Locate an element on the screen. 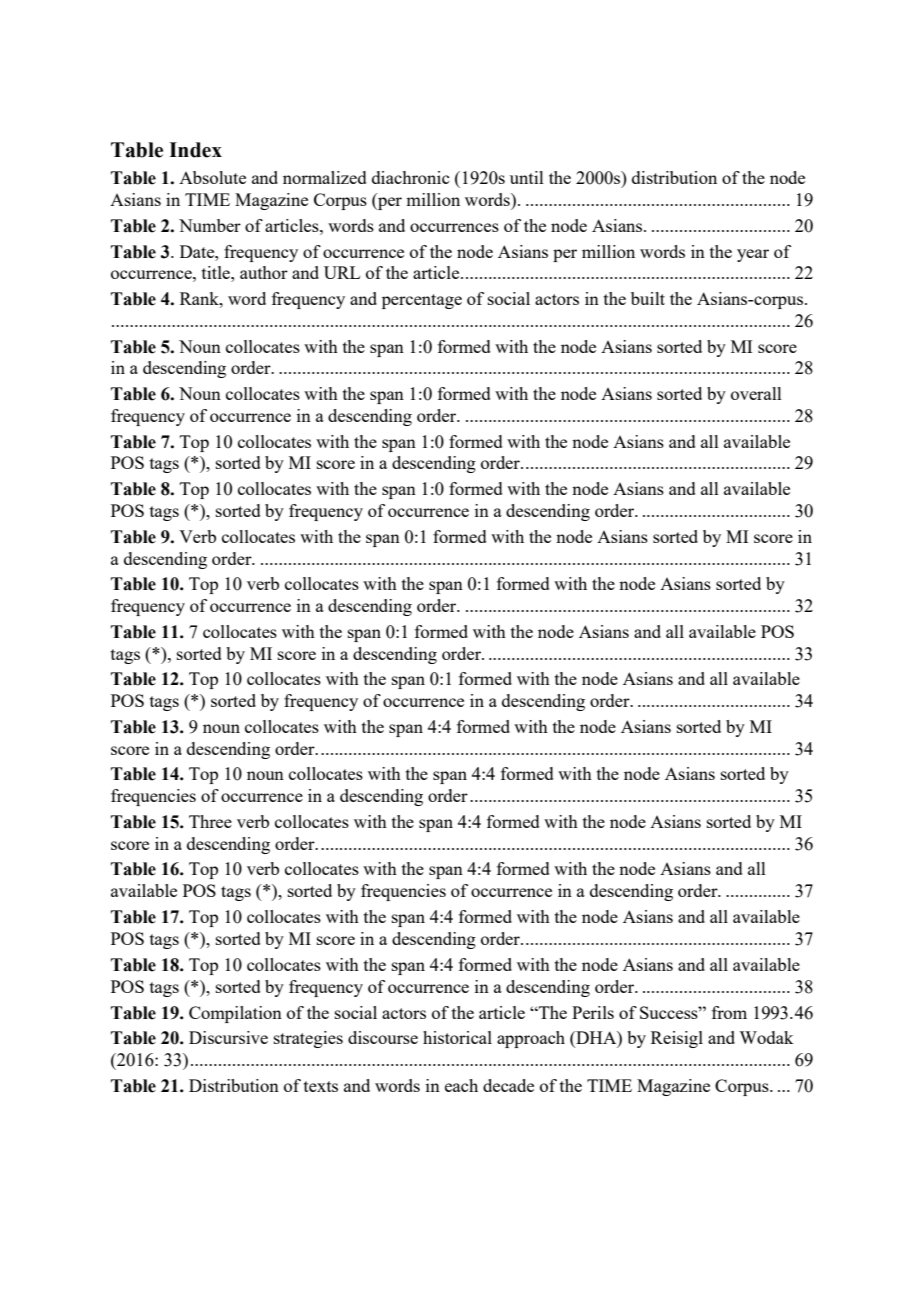 The image size is (924, 1308). until is located at coordinates (527, 177).
